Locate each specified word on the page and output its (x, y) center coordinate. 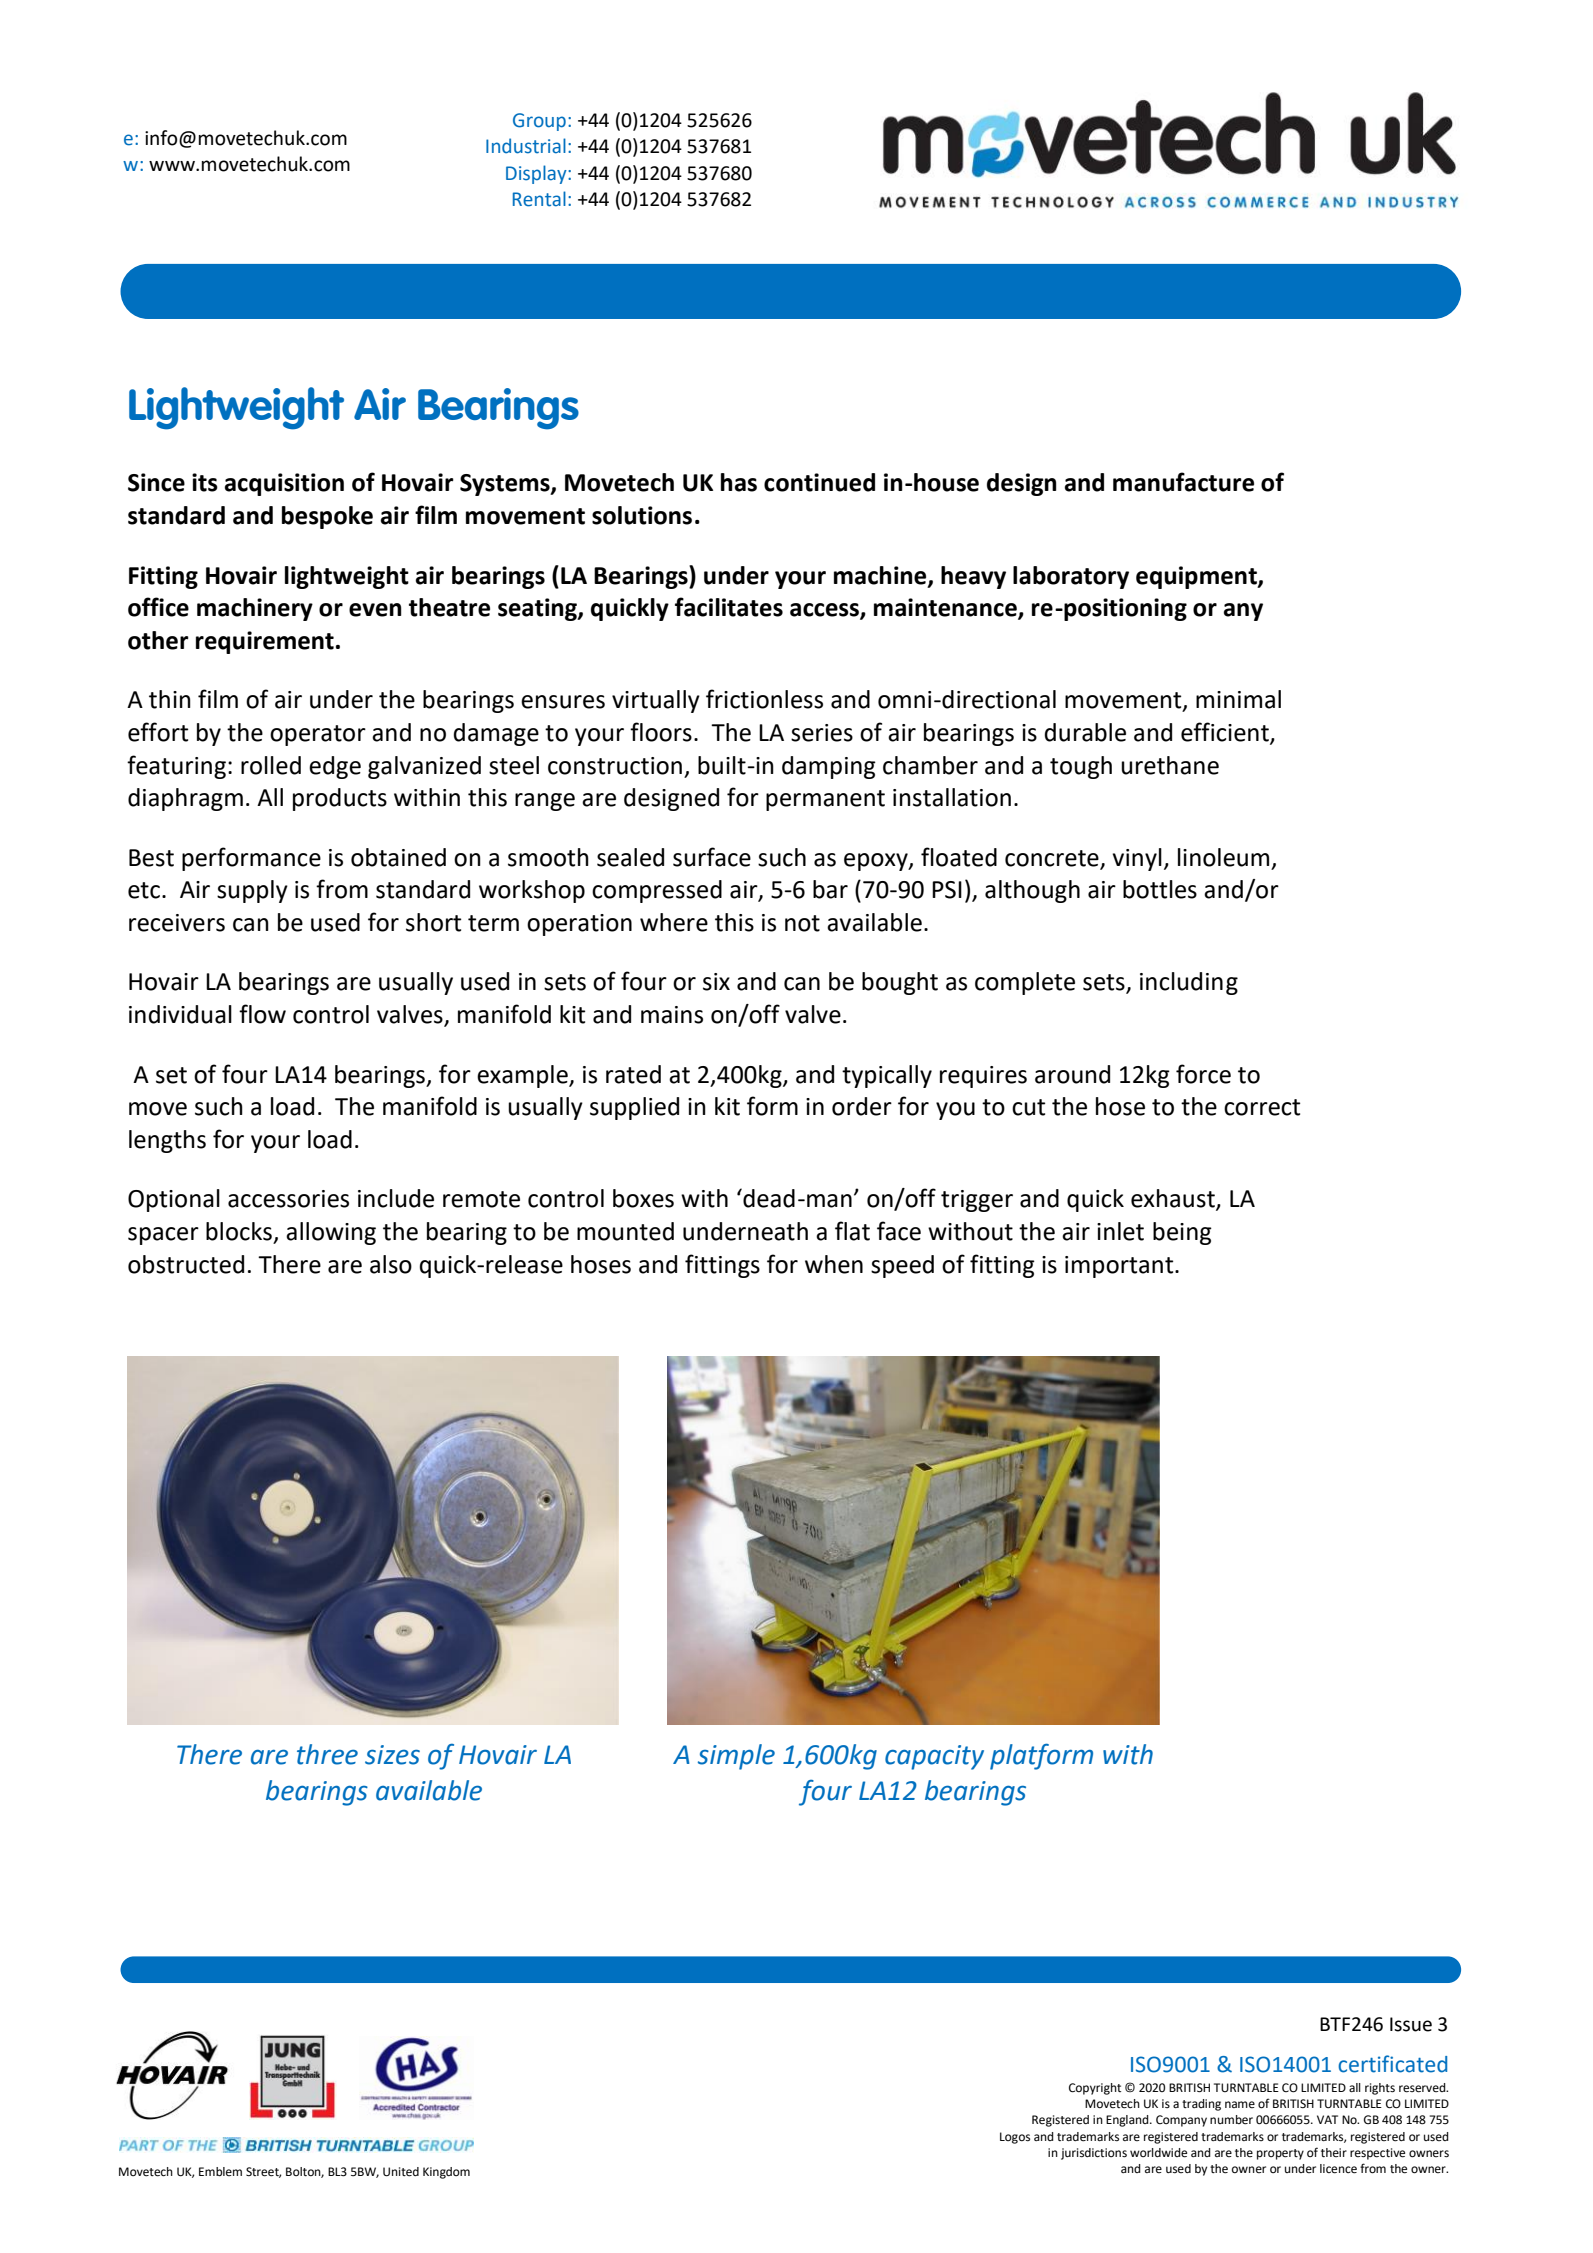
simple (736, 1757)
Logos (1015, 2138)
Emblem (220, 2171)
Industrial (526, 146)
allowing (331, 1233)
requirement (265, 642)
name (1240, 2104)
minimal (1238, 699)
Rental (539, 199)
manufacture (1183, 482)
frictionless (764, 699)
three (327, 1754)
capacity (934, 1757)
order (862, 1106)
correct (1262, 1107)
